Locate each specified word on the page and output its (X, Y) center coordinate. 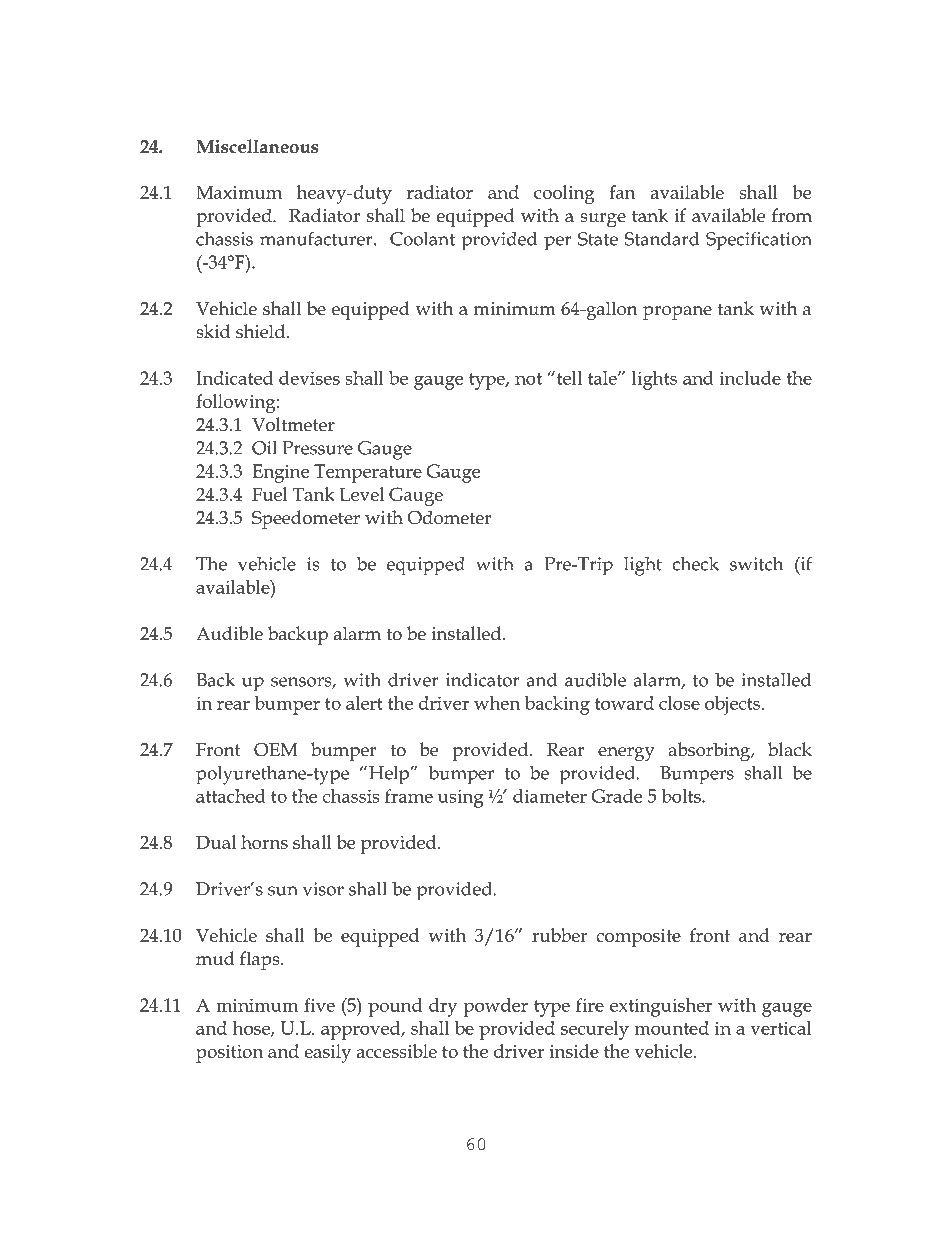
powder (495, 1007)
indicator (482, 679)
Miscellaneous (257, 146)
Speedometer (306, 519)
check (695, 563)
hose (252, 1029)
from (792, 215)
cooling (564, 194)
